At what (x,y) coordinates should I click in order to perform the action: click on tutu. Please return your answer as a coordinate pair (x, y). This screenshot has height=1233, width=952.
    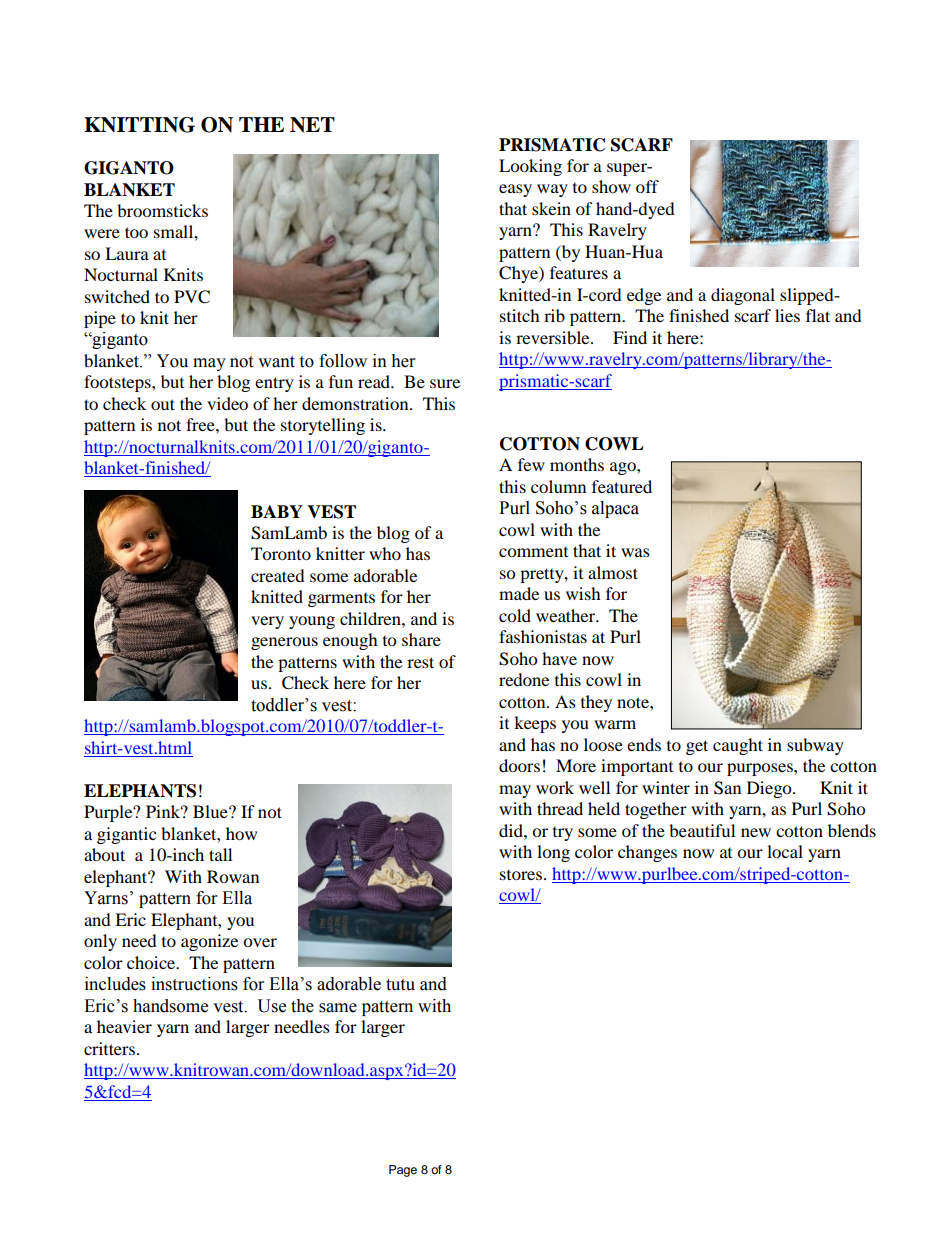
    Looking at the image, I should click on (400, 985).
